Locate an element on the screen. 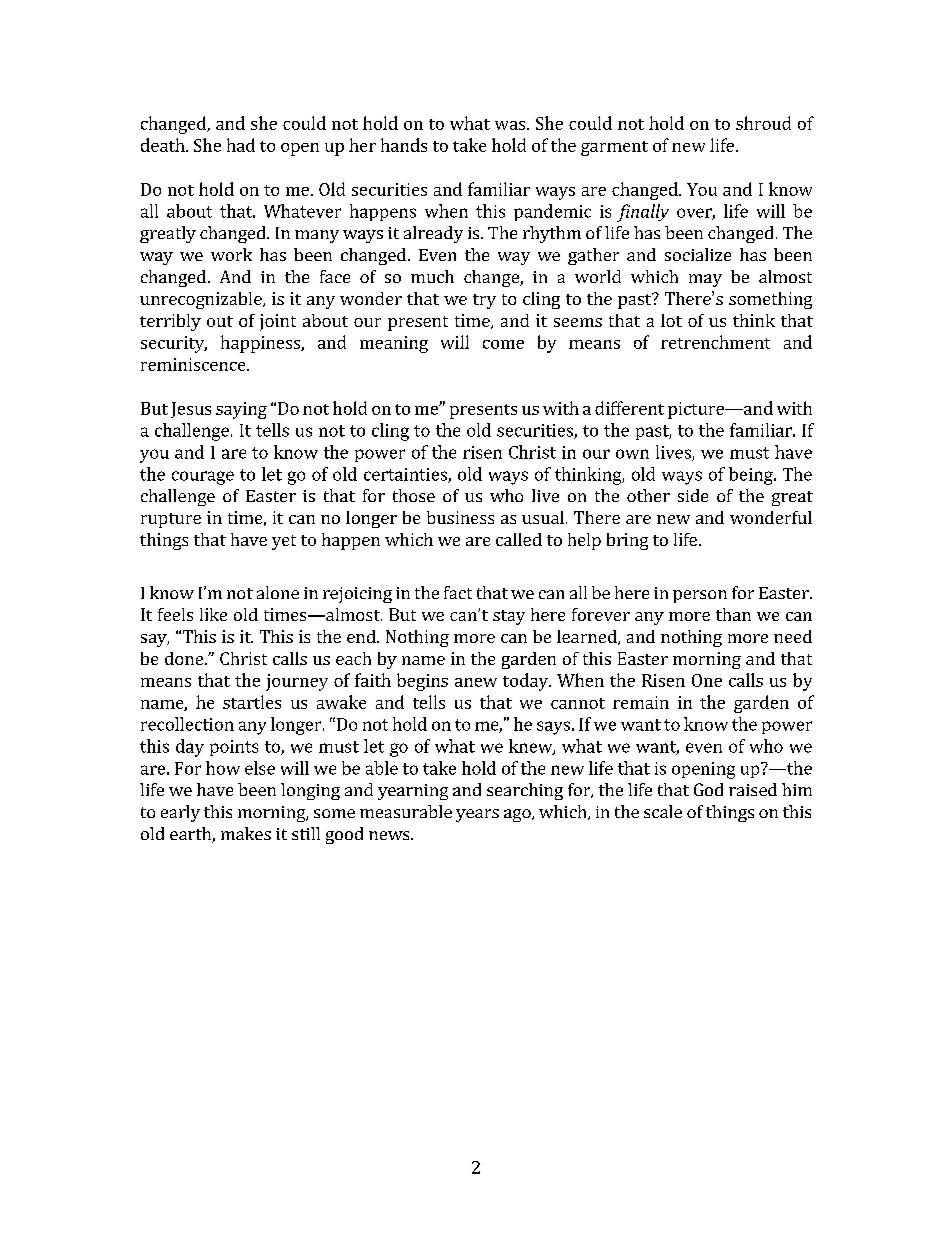 Image resolution: width=952 pixels, height=1233 pixels. alone is located at coordinates (278, 592).
